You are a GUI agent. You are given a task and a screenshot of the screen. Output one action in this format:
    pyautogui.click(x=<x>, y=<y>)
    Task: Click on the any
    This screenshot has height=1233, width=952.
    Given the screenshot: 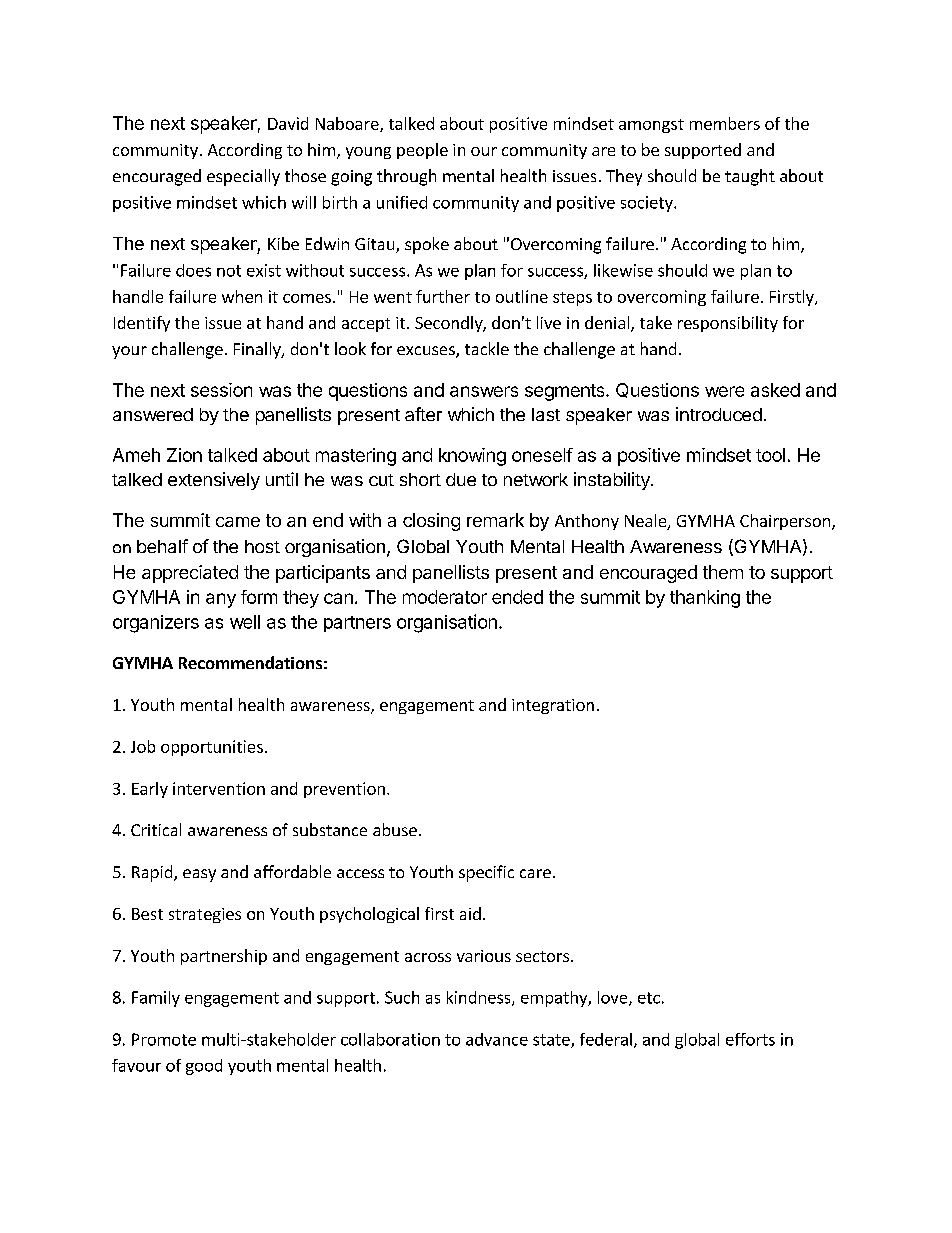 What is the action you would take?
    pyautogui.click(x=221, y=600)
